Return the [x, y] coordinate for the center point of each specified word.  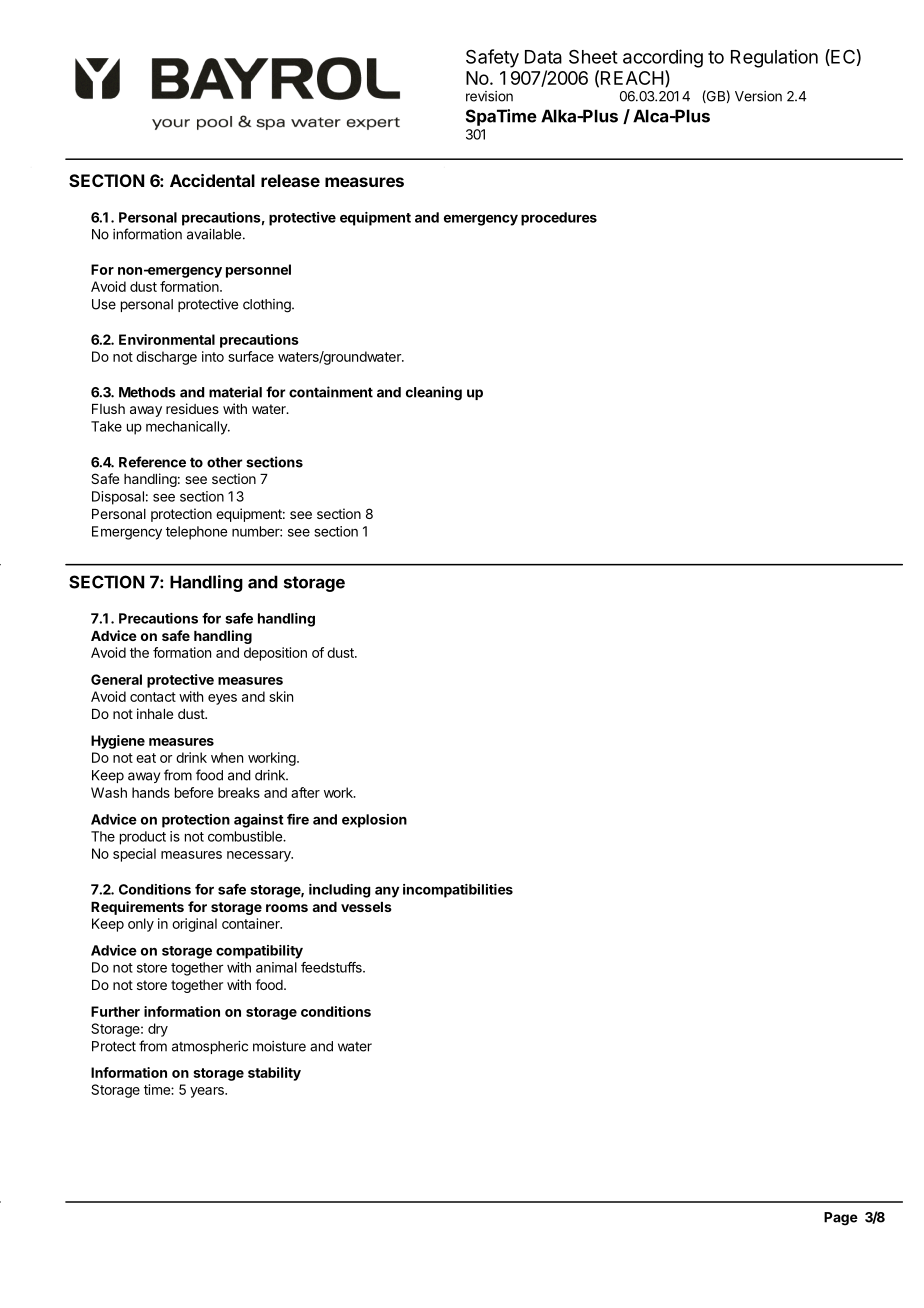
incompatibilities [458, 891]
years [208, 1092]
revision [489, 96]
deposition [275, 654]
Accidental [212, 180]
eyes [222, 699]
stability [274, 1074]
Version [758, 96]
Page [841, 1219]
